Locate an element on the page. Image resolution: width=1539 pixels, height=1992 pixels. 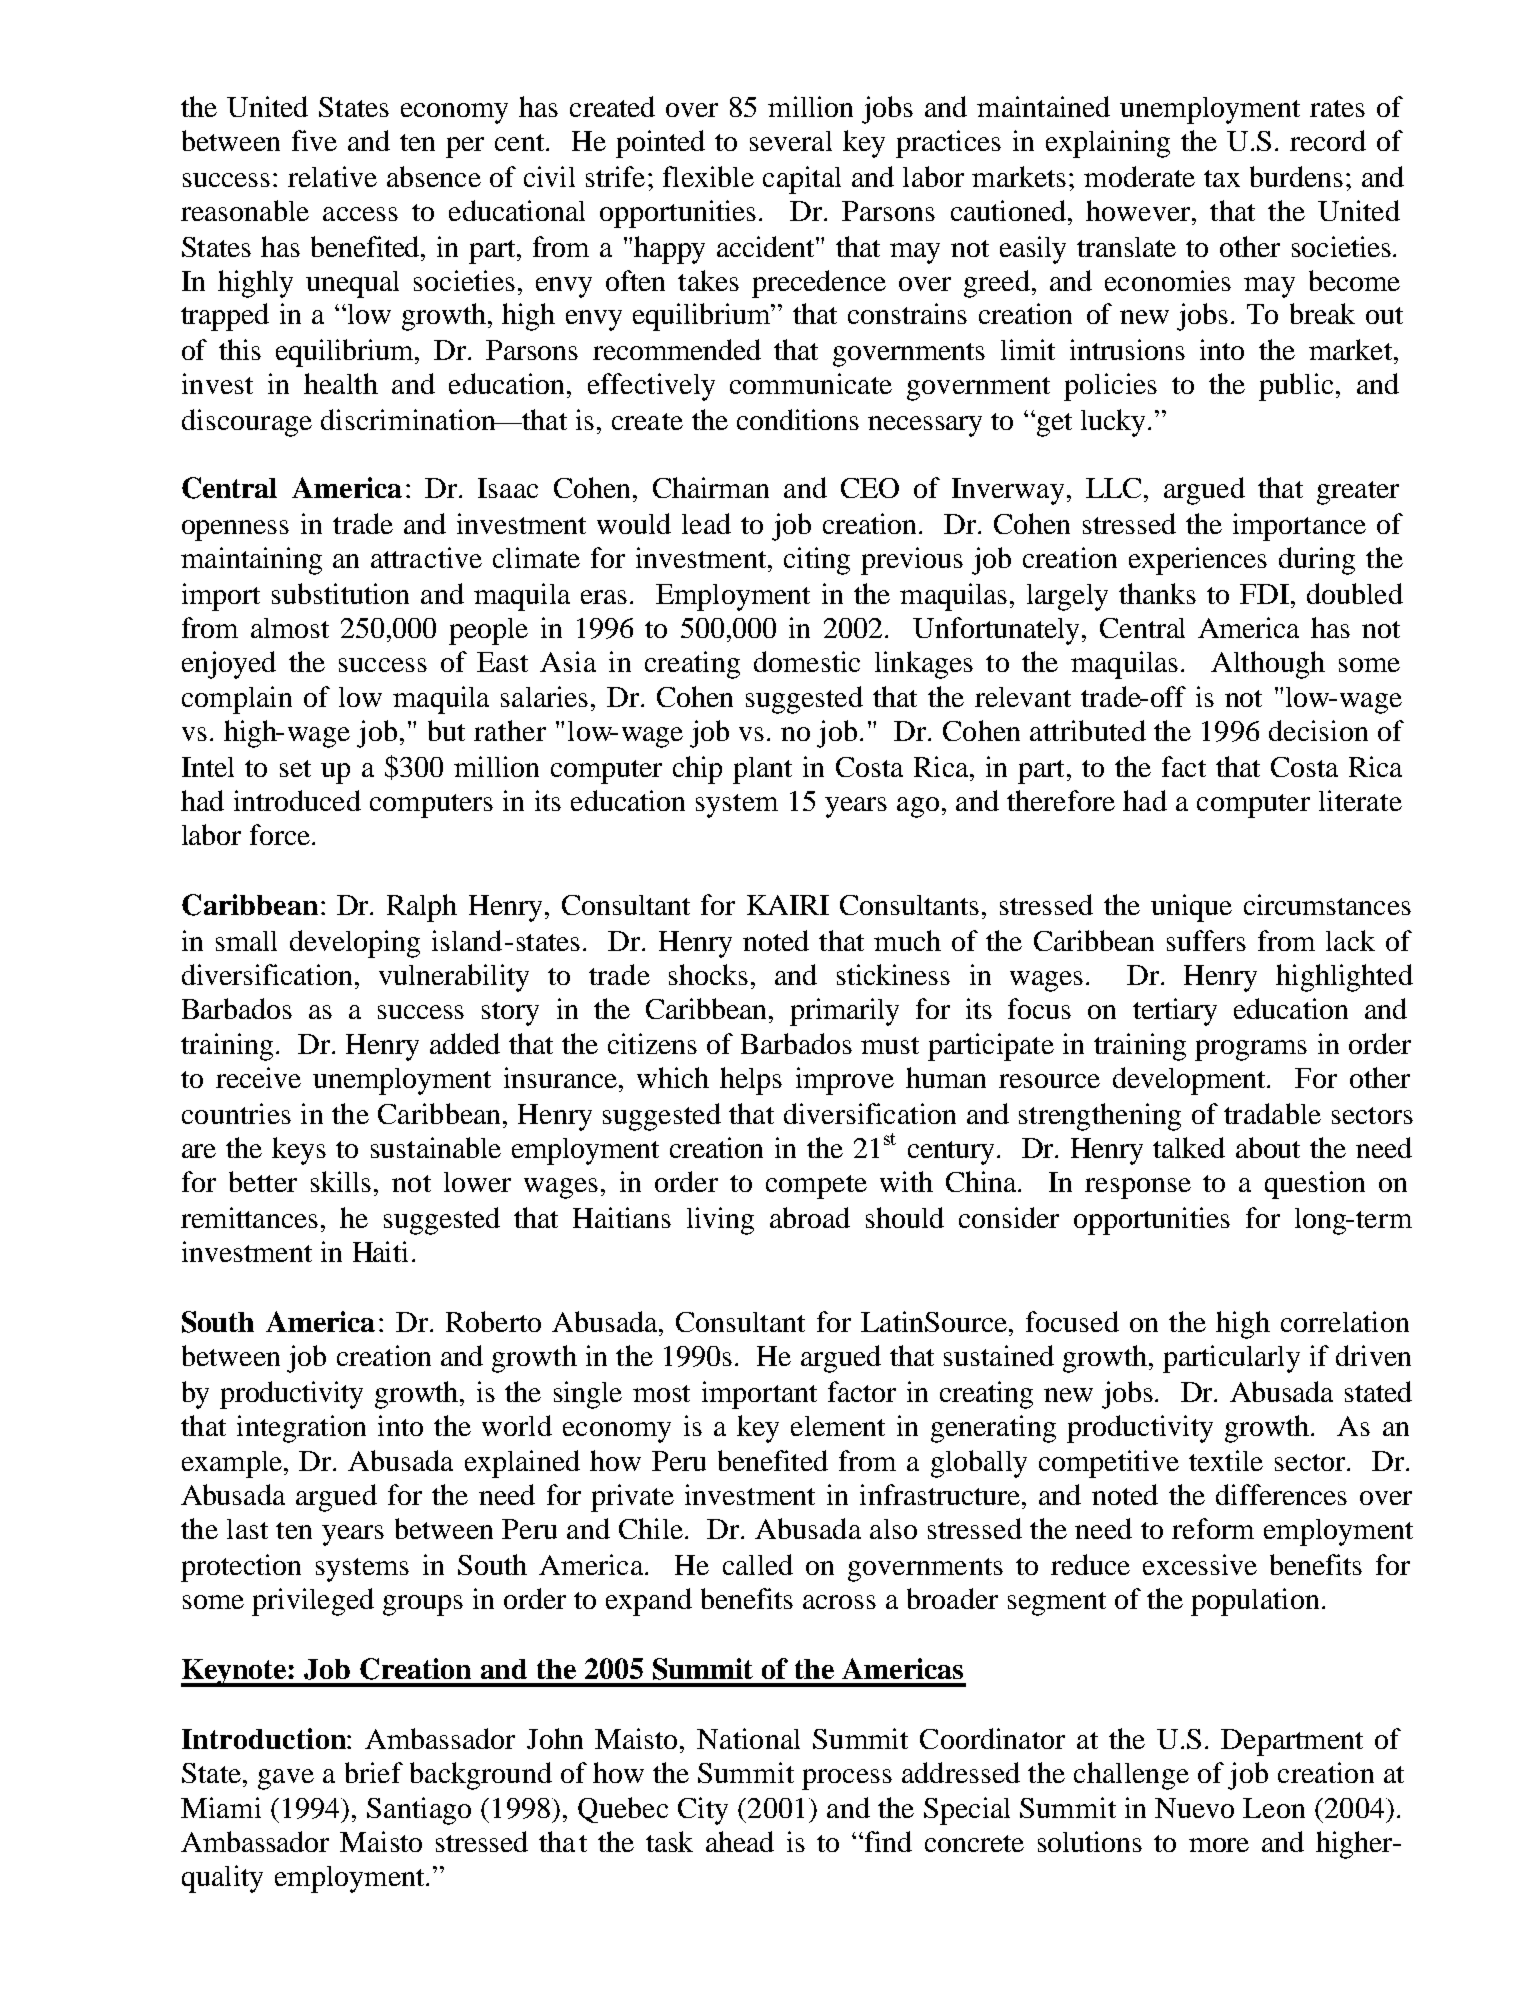
tax is located at coordinates (1222, 178).
